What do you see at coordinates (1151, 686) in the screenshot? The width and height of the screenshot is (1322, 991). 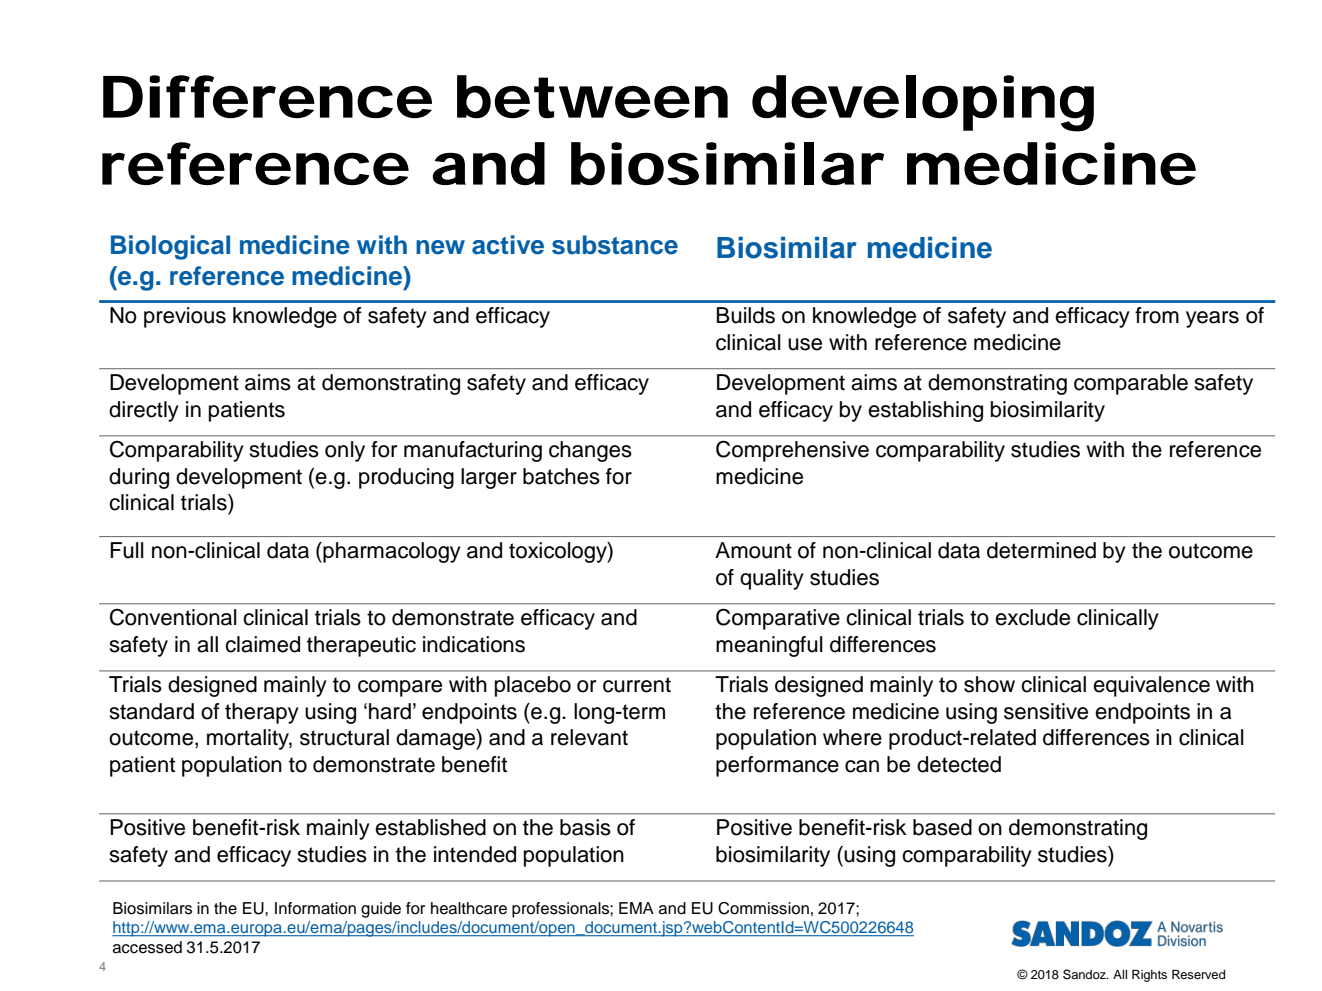 I see `equivalence` at bounding box center [1151, 686].
